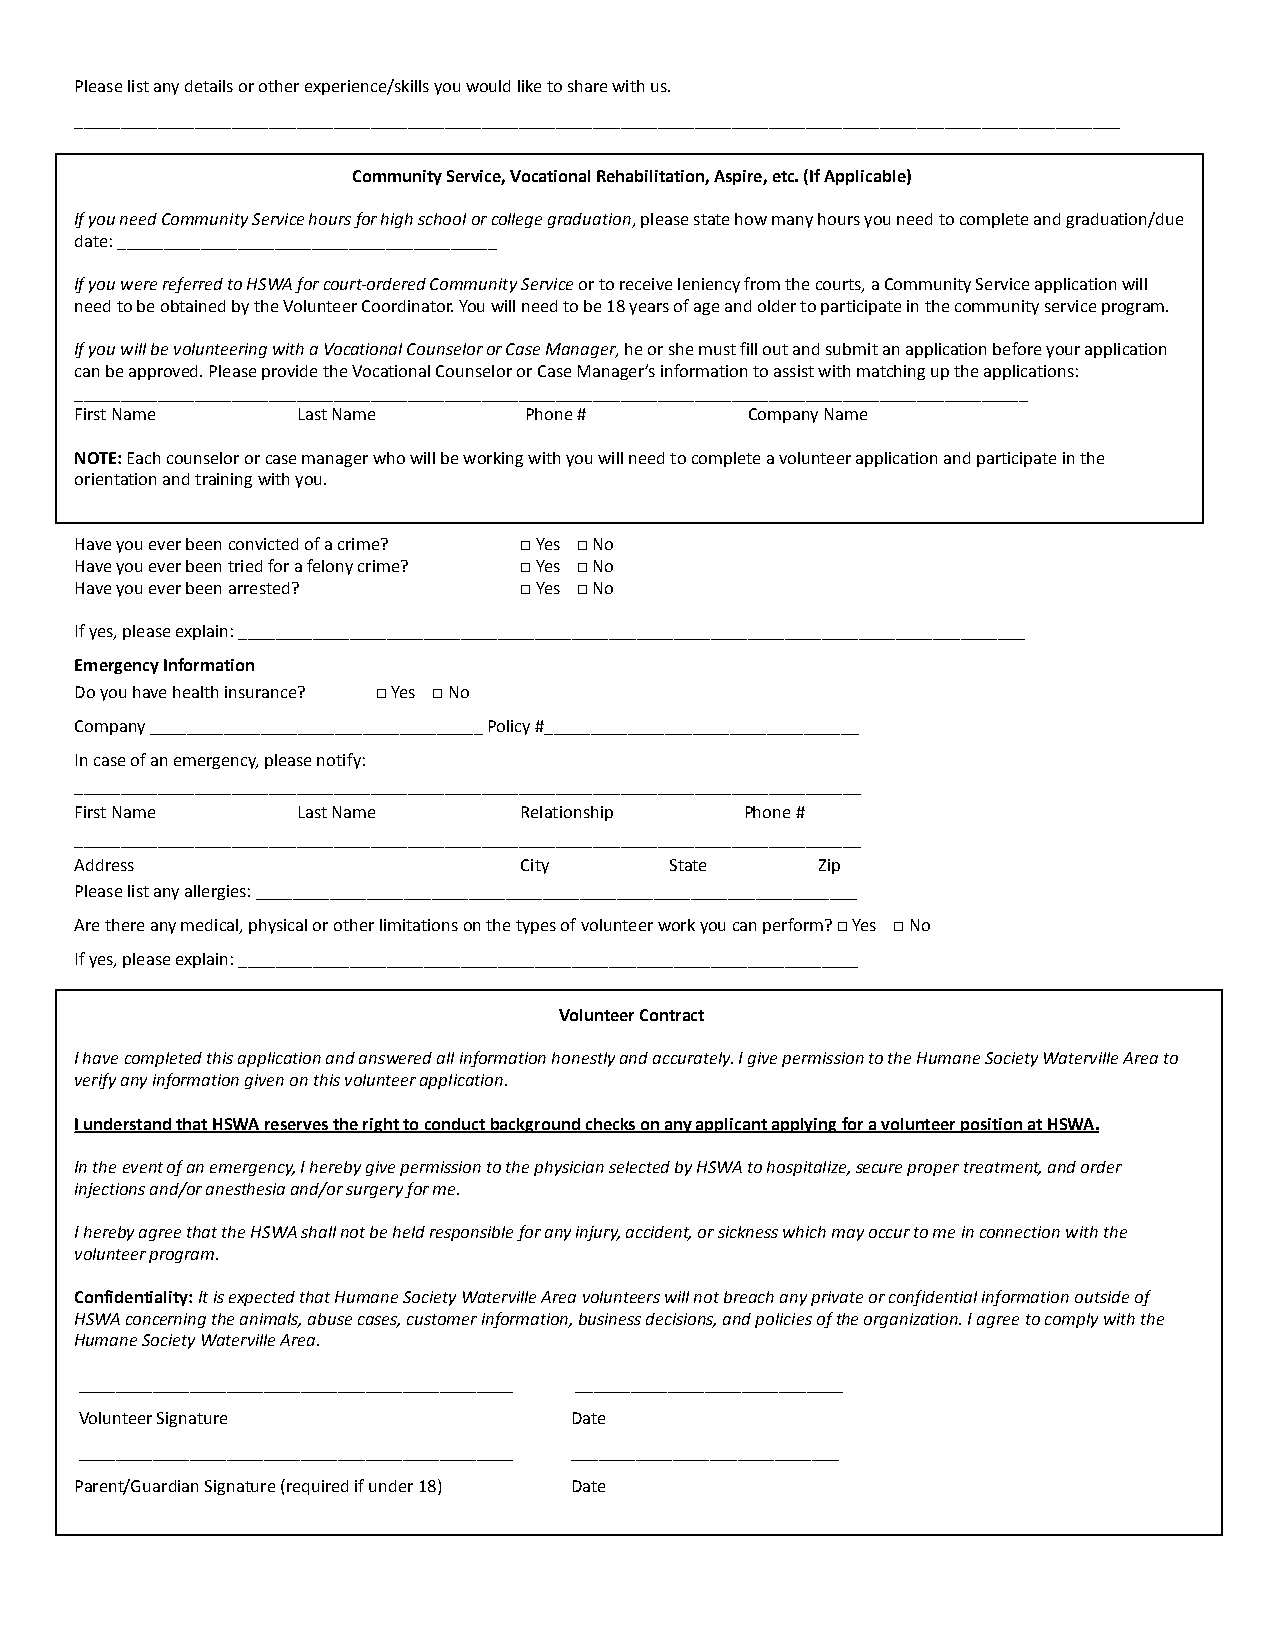 The width and height of the image is (1264, 1635). Describe the element at coordinates (245, 566) in the image. I see `tried` at that location.
